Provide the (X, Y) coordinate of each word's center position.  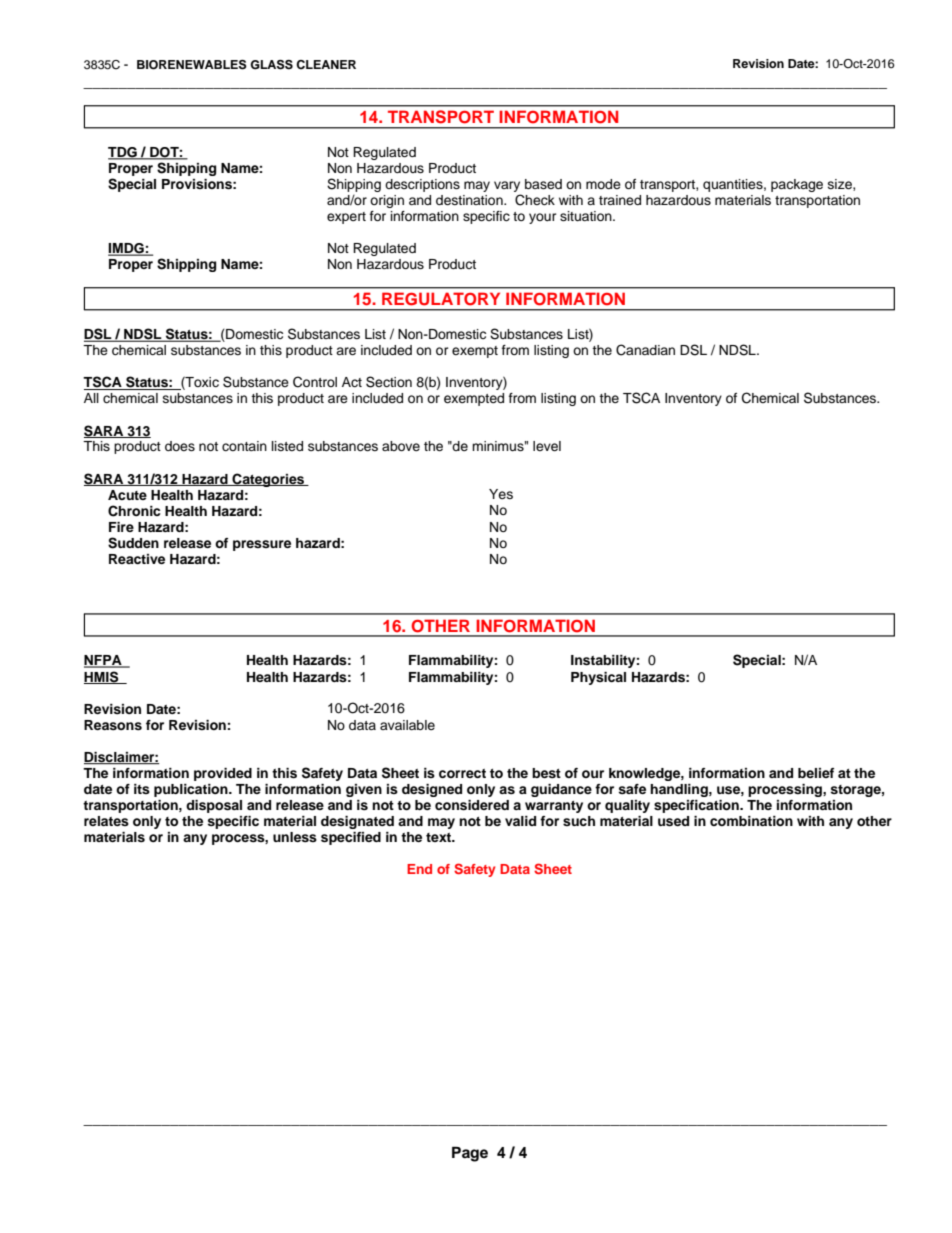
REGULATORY (441, 299)
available (407, 725)
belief (816, 773)
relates (106, 821)
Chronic (134, 511)
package (797, 185)
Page (470, 1154)
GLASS (271, 65)
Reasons (113, 725)
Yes (501, 494)
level (547, 446)
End (419, 869)
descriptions (422, 185)
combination (751, 821)
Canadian (645, 350)
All (91, 398)
